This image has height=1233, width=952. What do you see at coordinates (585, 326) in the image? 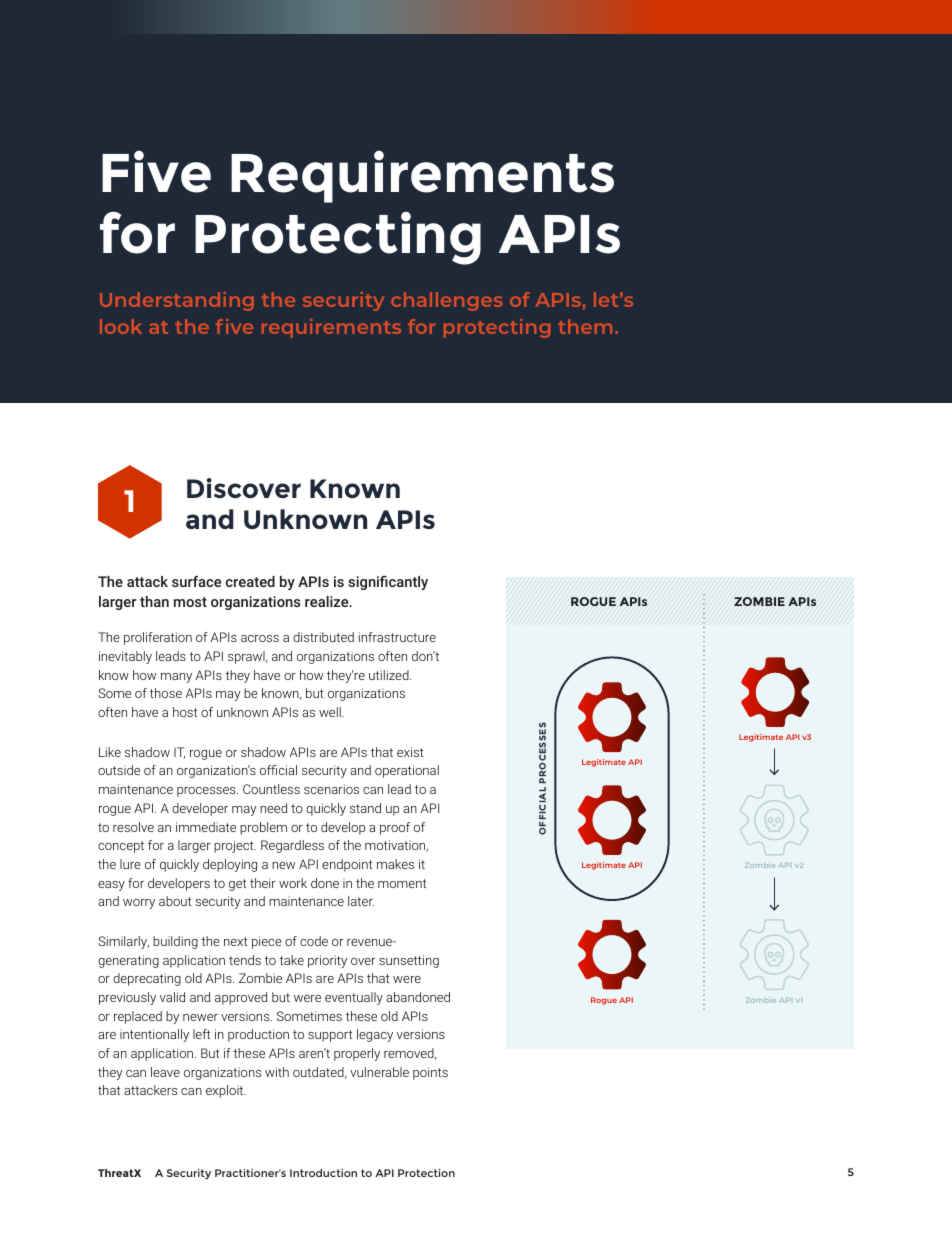
I see `them` at bounding box center [585, 326].
